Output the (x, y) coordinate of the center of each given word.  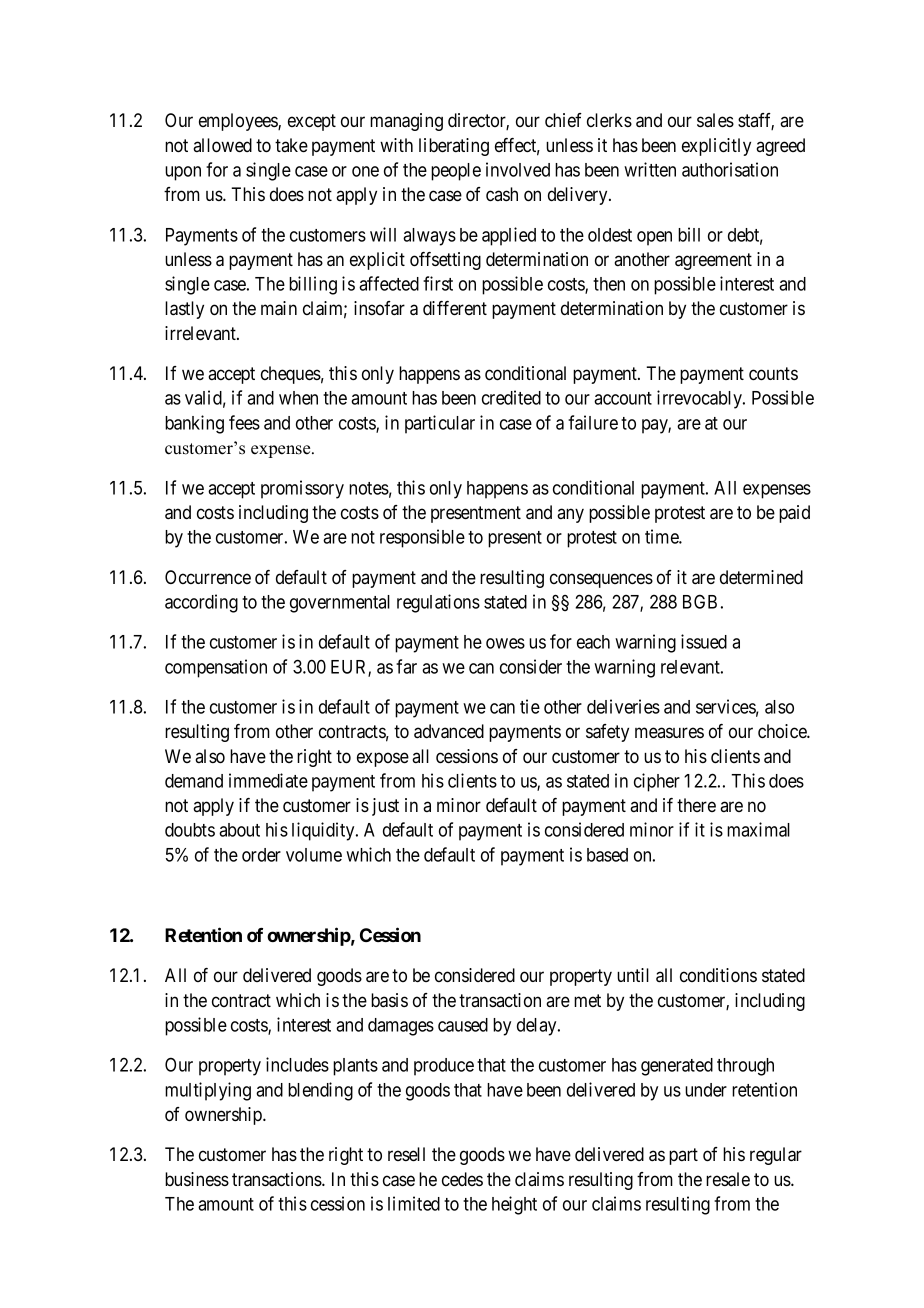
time (662, 536)
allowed (222, 145)
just (385, 807)
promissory (302, 489)
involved (518, 169)
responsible (422, 538)
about (239, 830)
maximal (758, 829)
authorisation (730, 169)
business (197, 1179)
